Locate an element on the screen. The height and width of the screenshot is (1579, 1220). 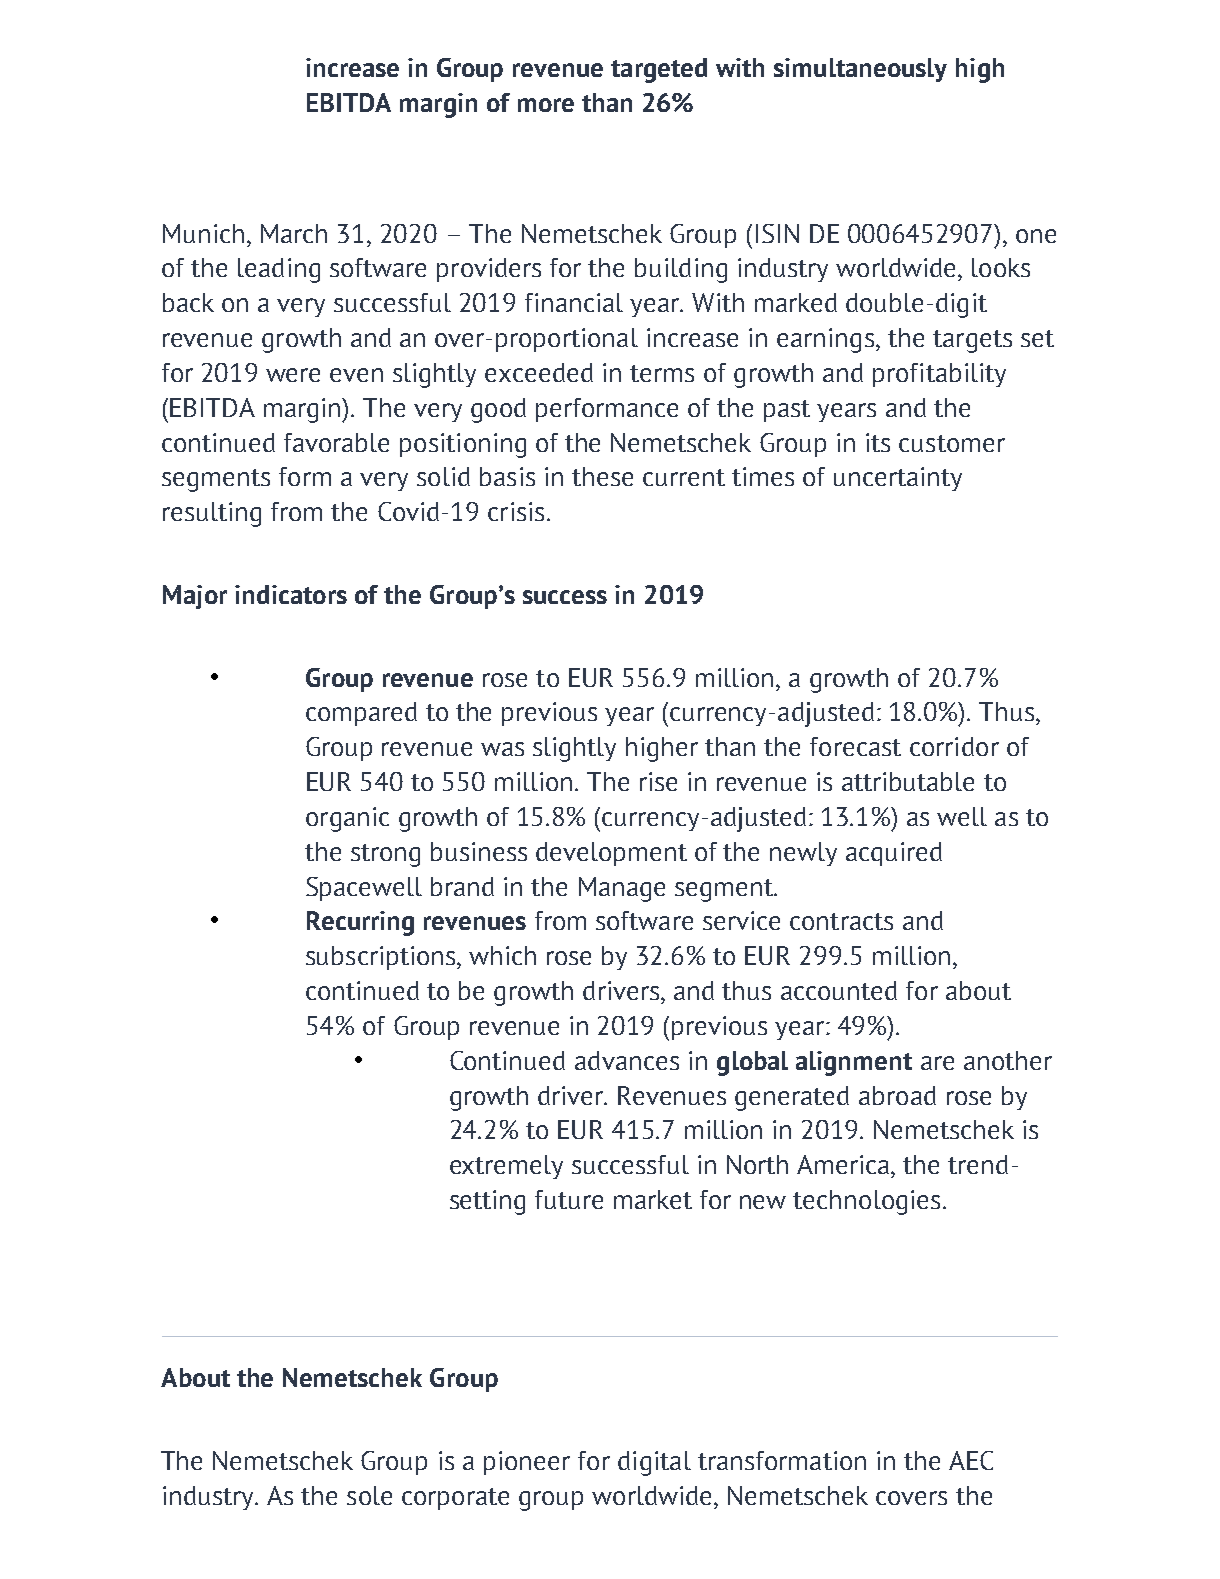
organic is located at coordinates (347, 819).
